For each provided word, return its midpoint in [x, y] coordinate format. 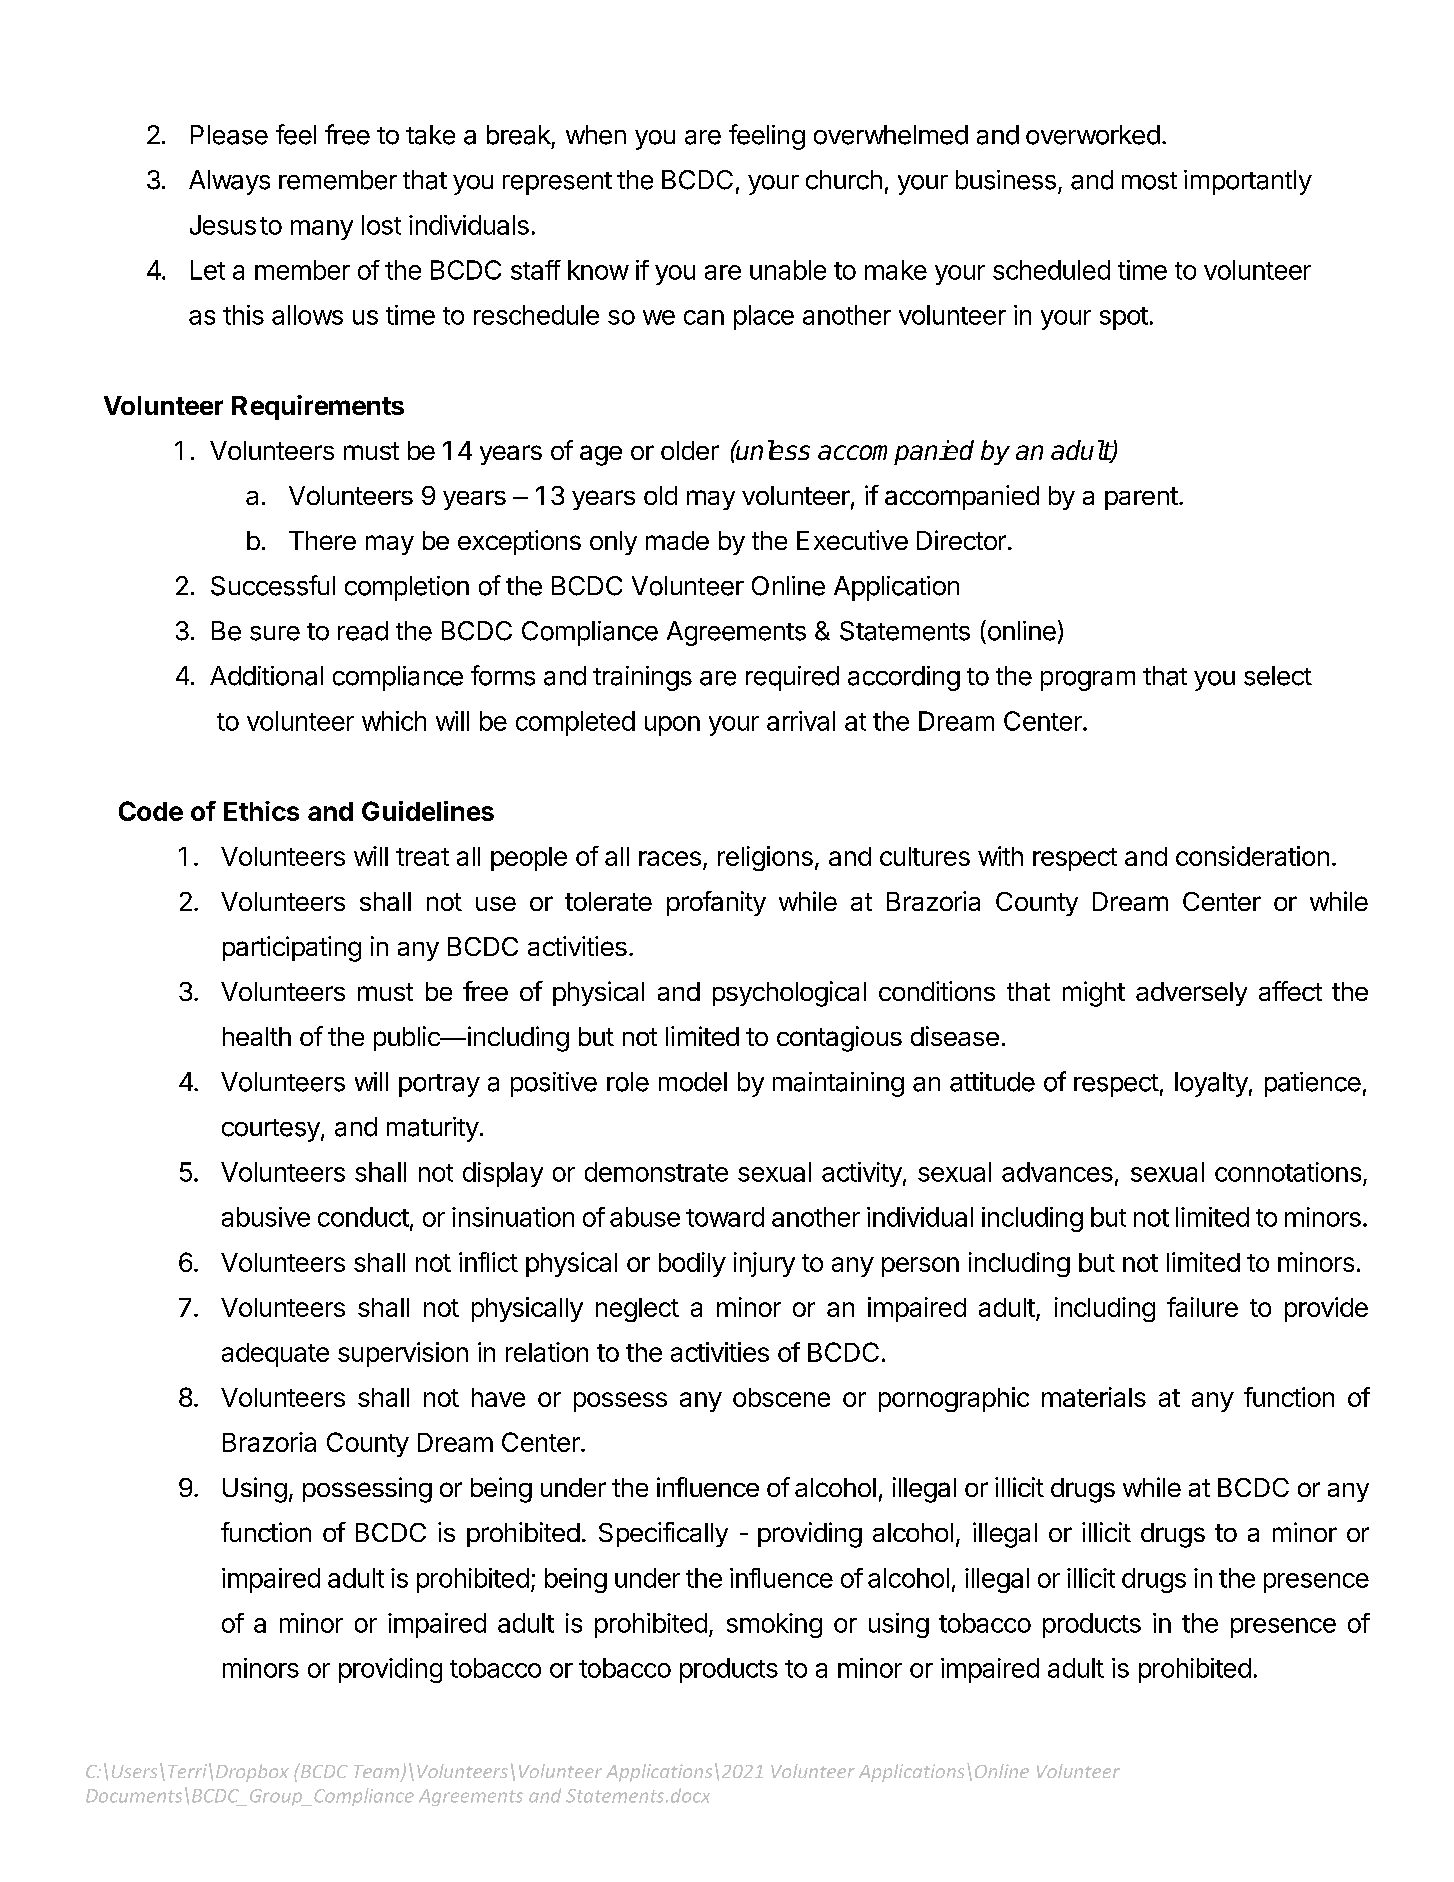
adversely [1191, 994]
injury [764, 1264]
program [1088, 681]
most [1149, 181]
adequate [275, 1355]
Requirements [318, 407]
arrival [801, 721]
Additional [266, 676]
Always [229, 182]
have [498, 1397]
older [690, 450]
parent [1141, 498]
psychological [789, 994]
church [844, 180]
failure [1202, 1307]
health [257, 1036]
